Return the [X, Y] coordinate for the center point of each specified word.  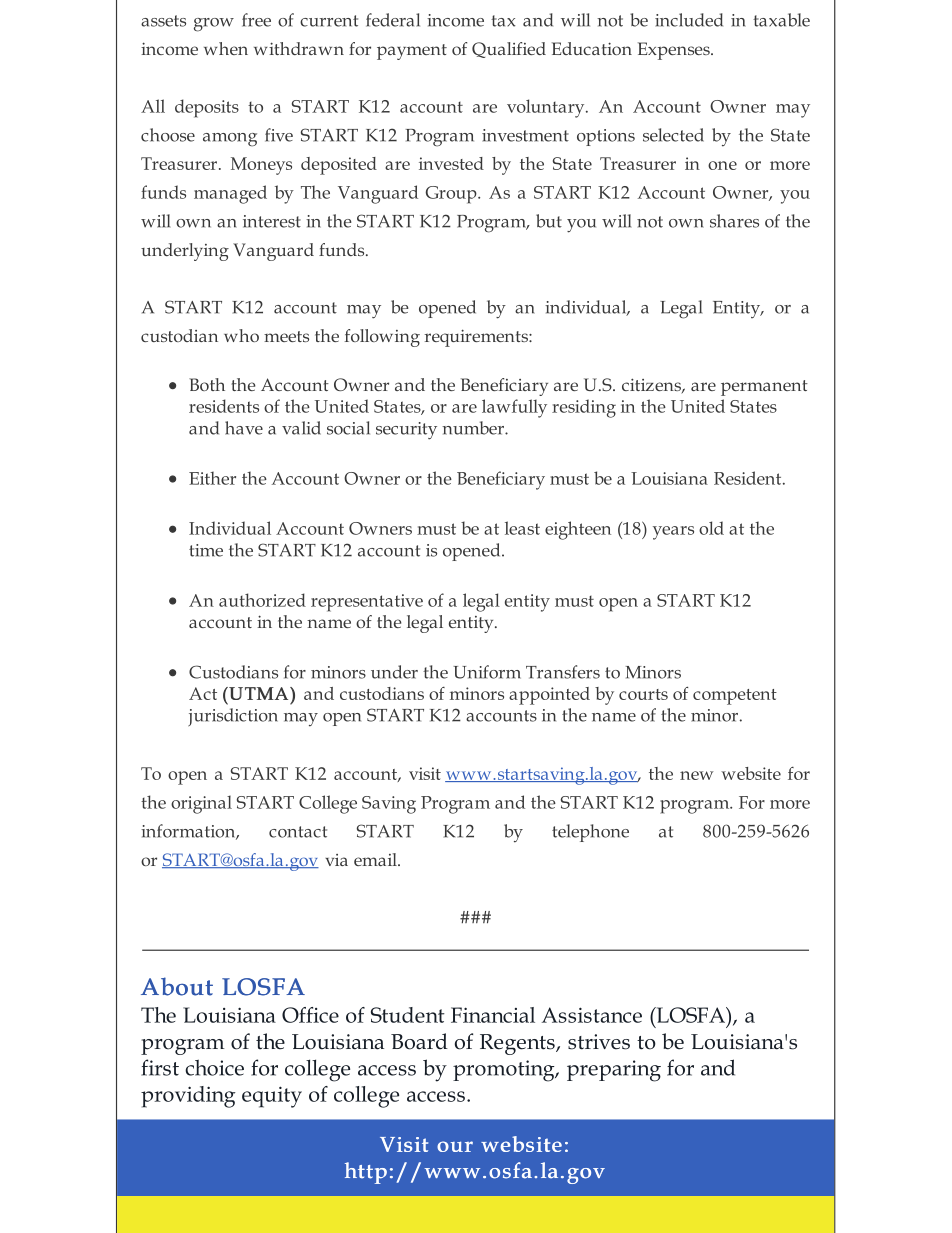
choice [214, 1067]
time [206, 550]
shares [734, 221]
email [376, 859]
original [201, 804]
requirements [477, 338]
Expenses [675, 51]
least [522, 528]
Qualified [509, 50]
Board [419, 1041]
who [241, 335]
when [226, 48]
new [697, 775]
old [711, 528]
